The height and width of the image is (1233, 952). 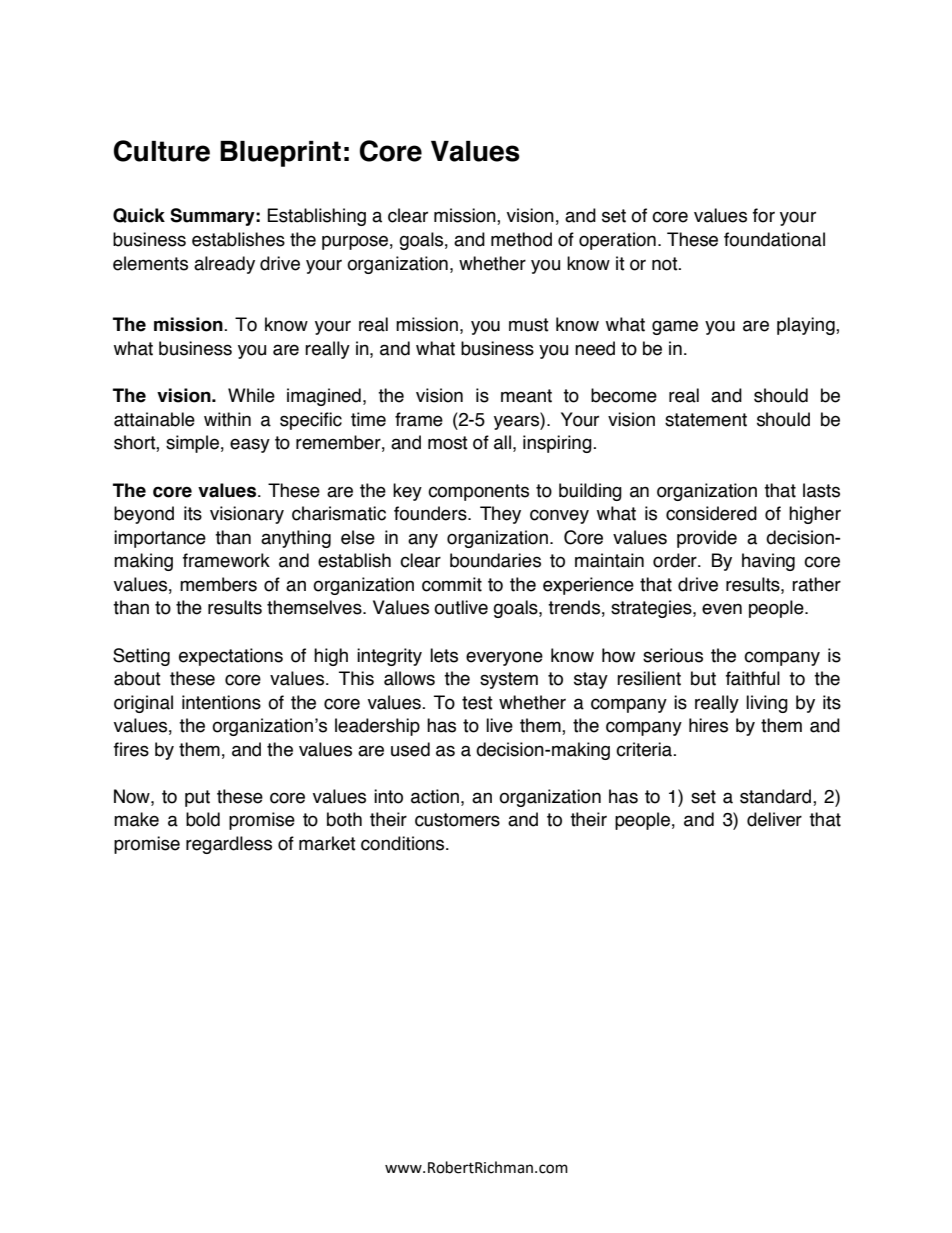 What do you see at coordinates (251, 395) in the image?
I see `While` at bounding box center [251, 395].
